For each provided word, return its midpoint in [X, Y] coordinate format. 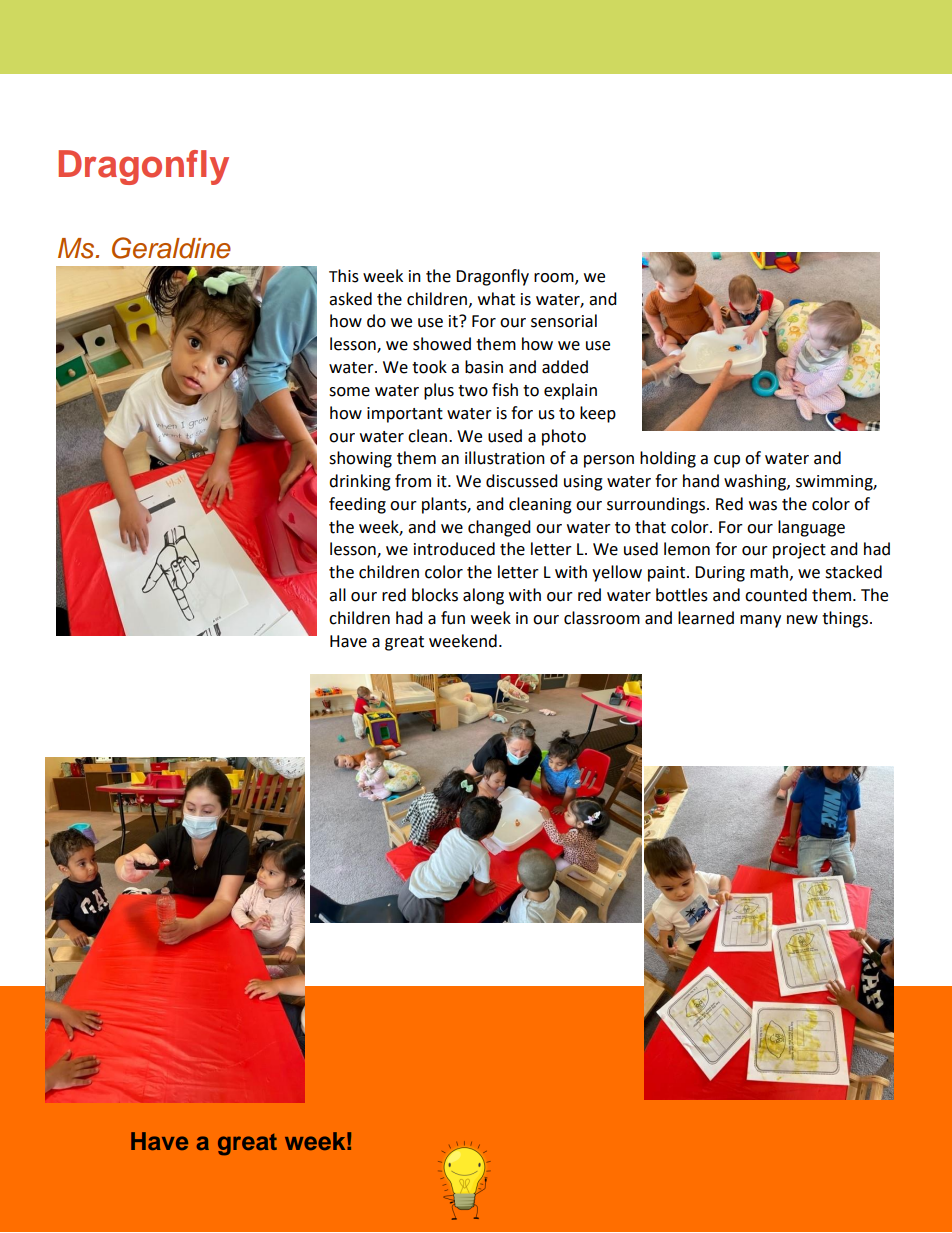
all [337, 595]
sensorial [564, 321]
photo [564, 437]
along [483, 596]
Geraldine [171, 248]
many [760, 621]
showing [360, 459]
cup [727, 461]
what [496, 299]
